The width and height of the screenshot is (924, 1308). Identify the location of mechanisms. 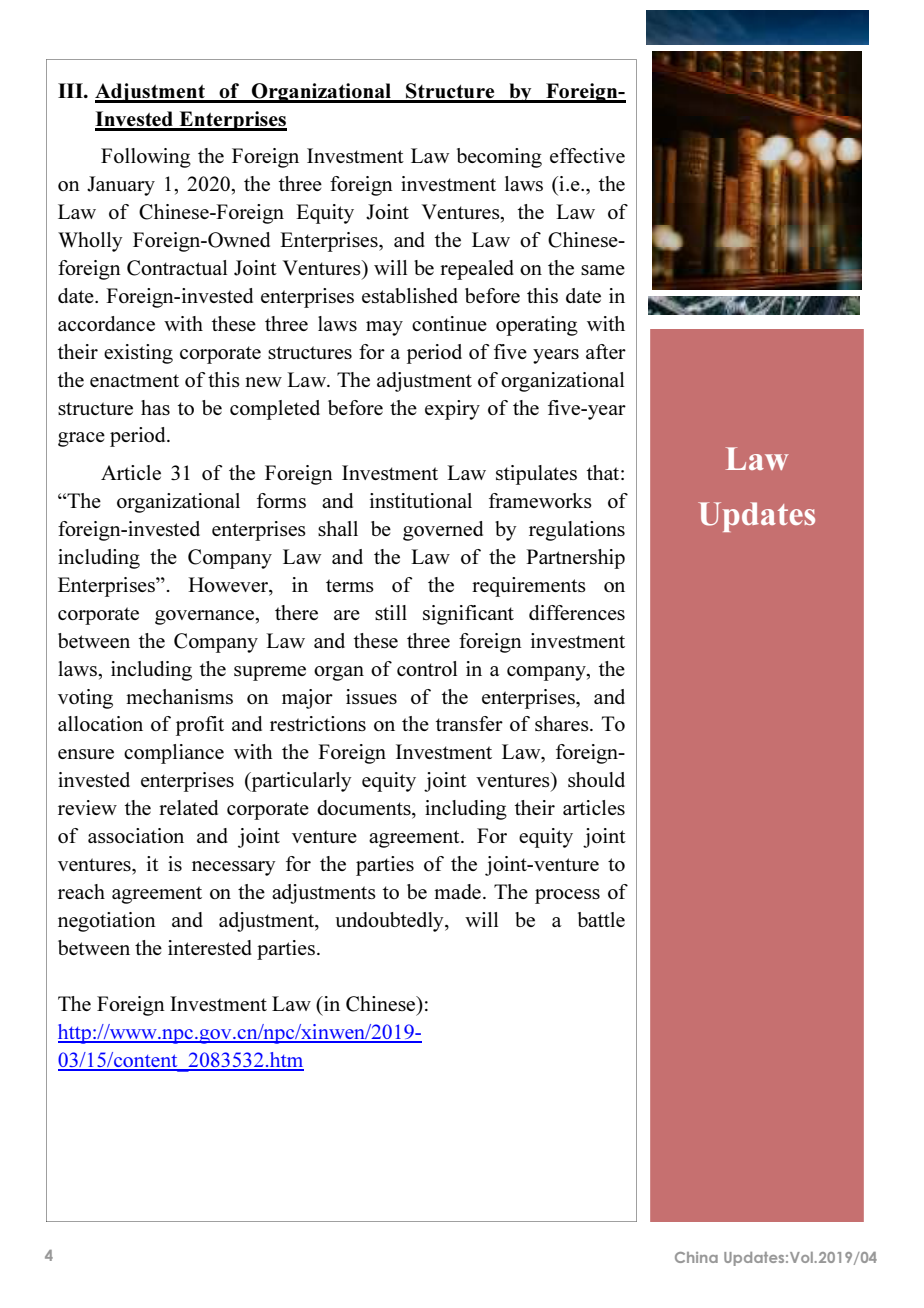
(179, 696).
